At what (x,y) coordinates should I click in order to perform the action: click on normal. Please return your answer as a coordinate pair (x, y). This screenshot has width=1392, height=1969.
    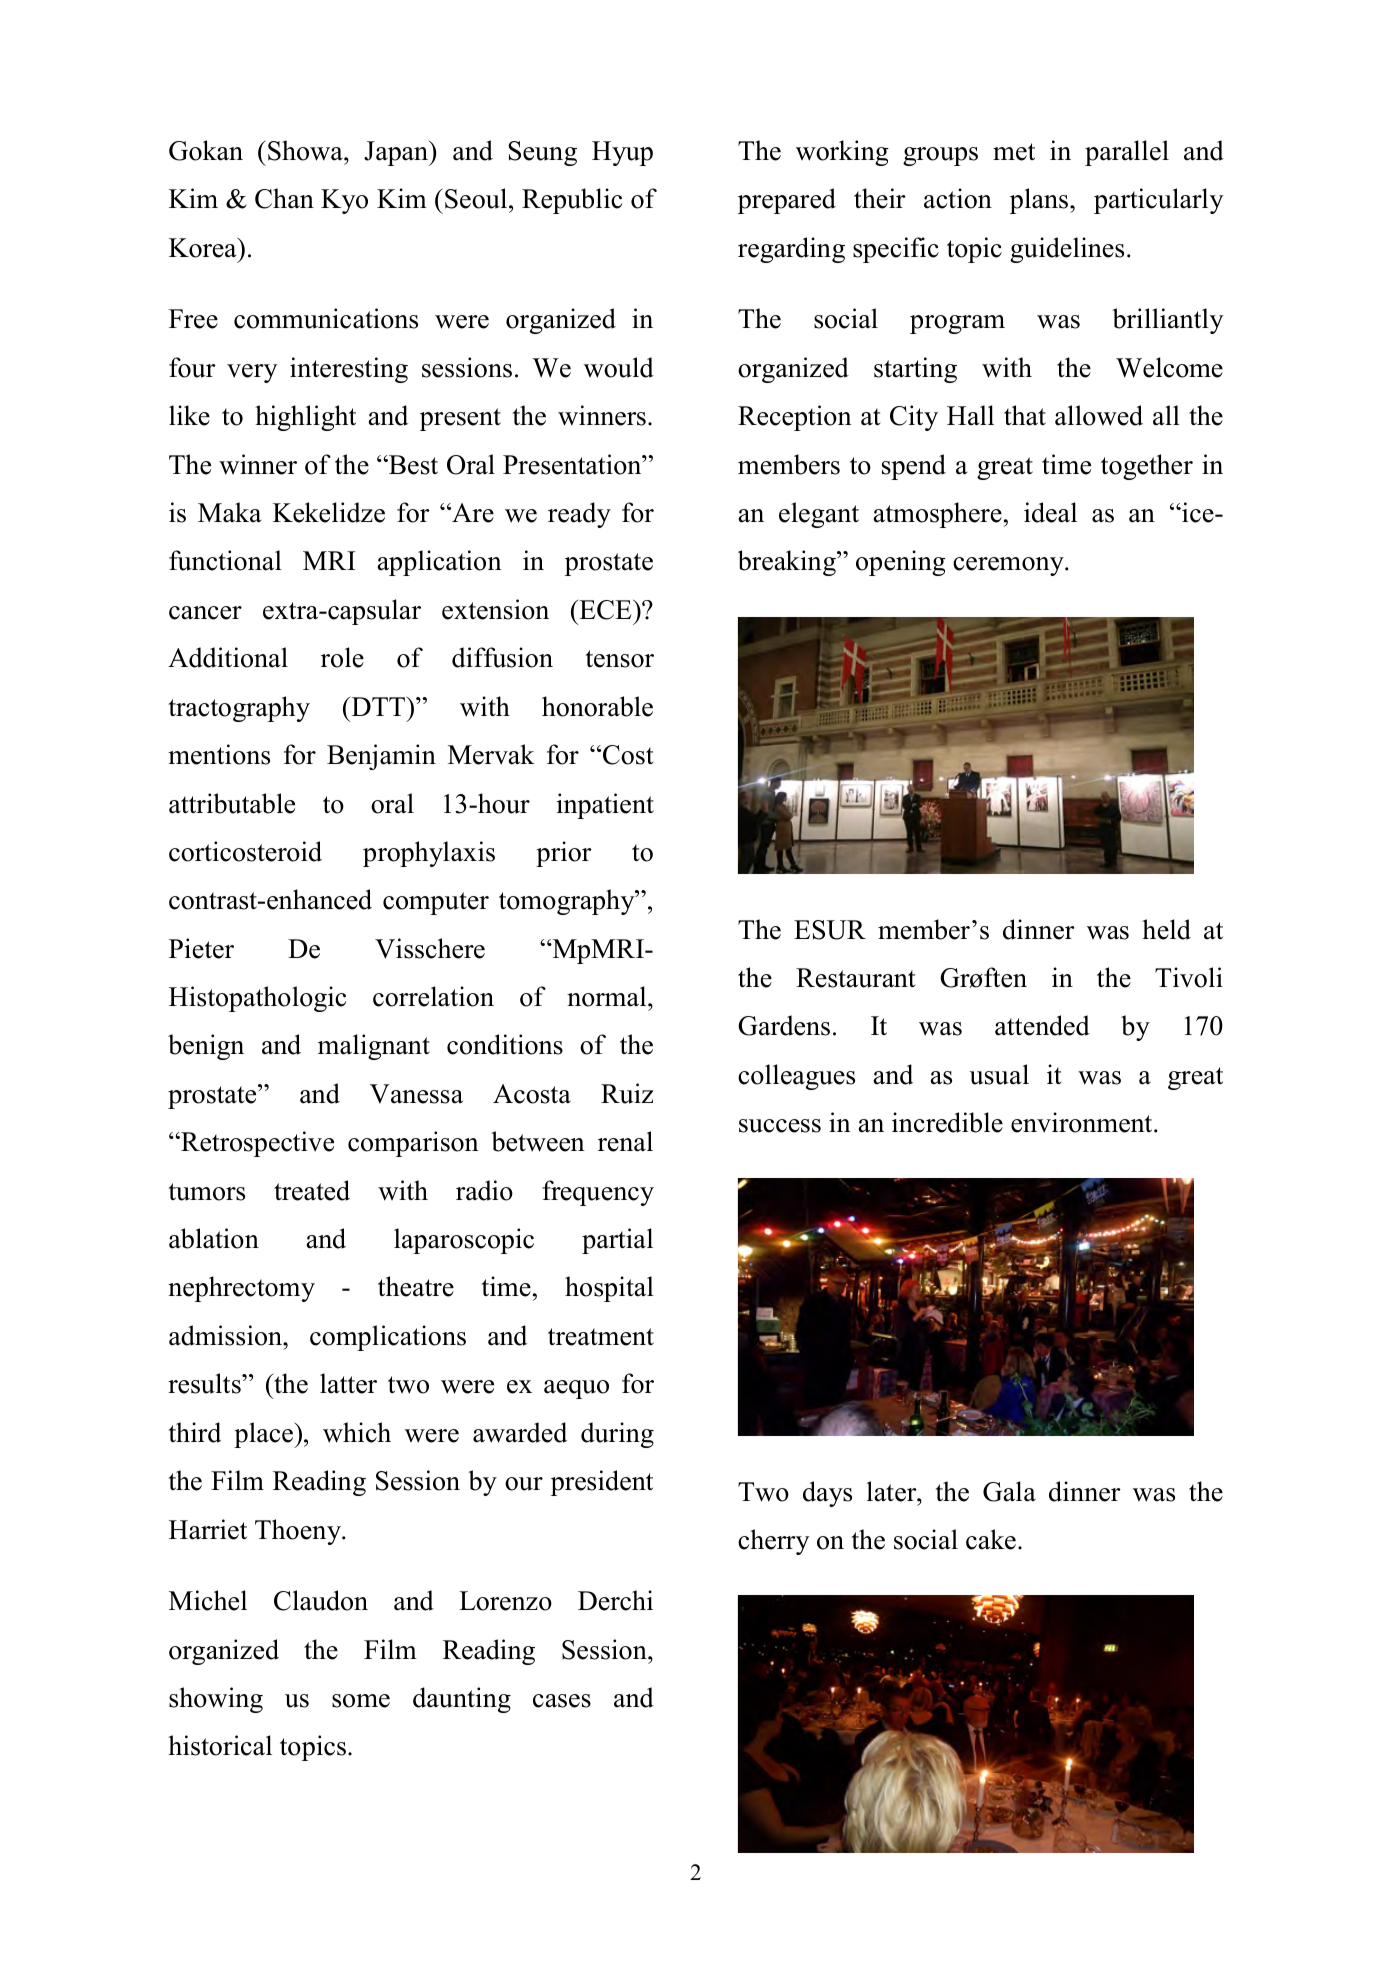
    Looking at the image, I should click on (608, 996).
